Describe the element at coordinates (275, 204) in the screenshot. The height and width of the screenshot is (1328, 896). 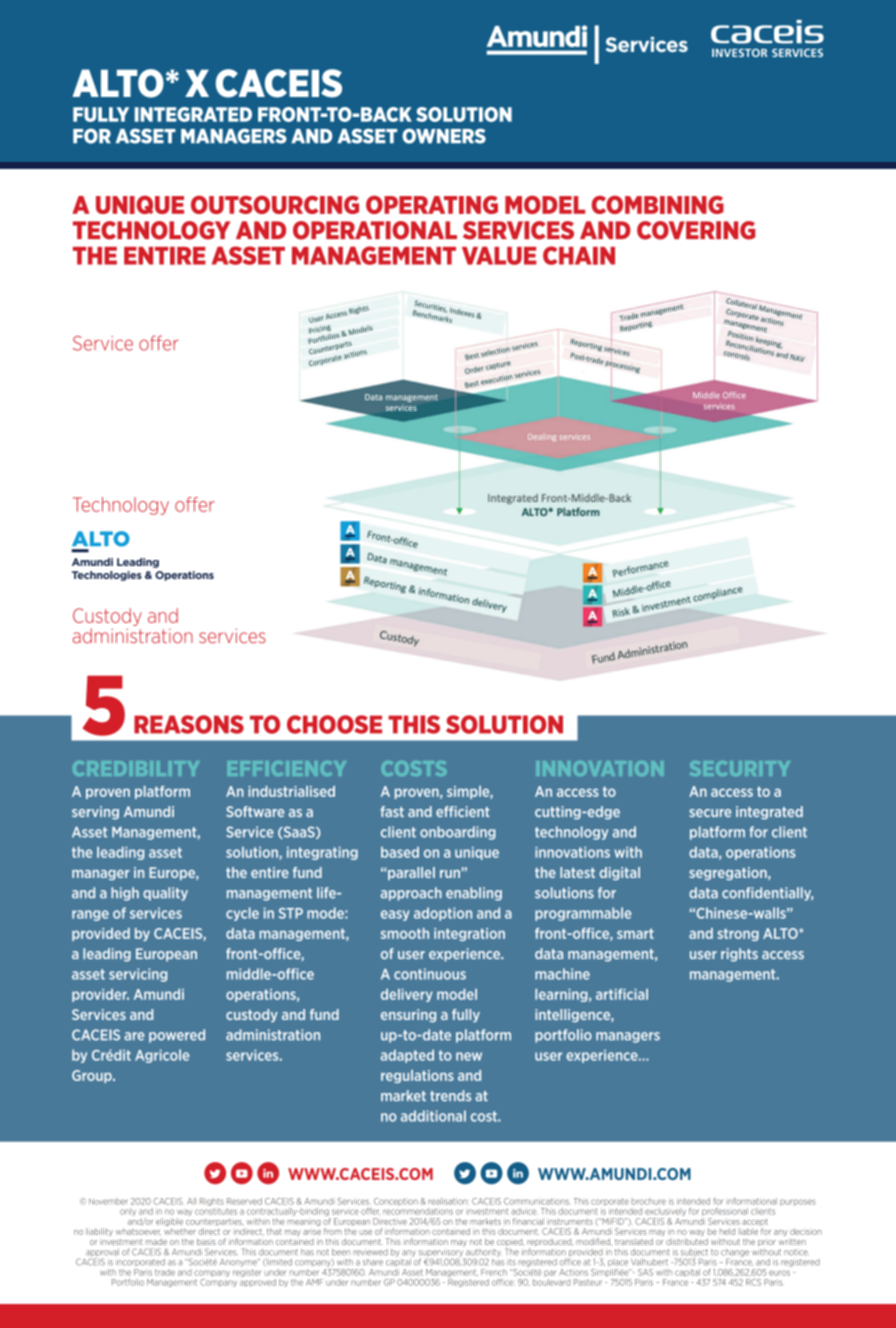
I see `OUTSOURCING` at that location.
